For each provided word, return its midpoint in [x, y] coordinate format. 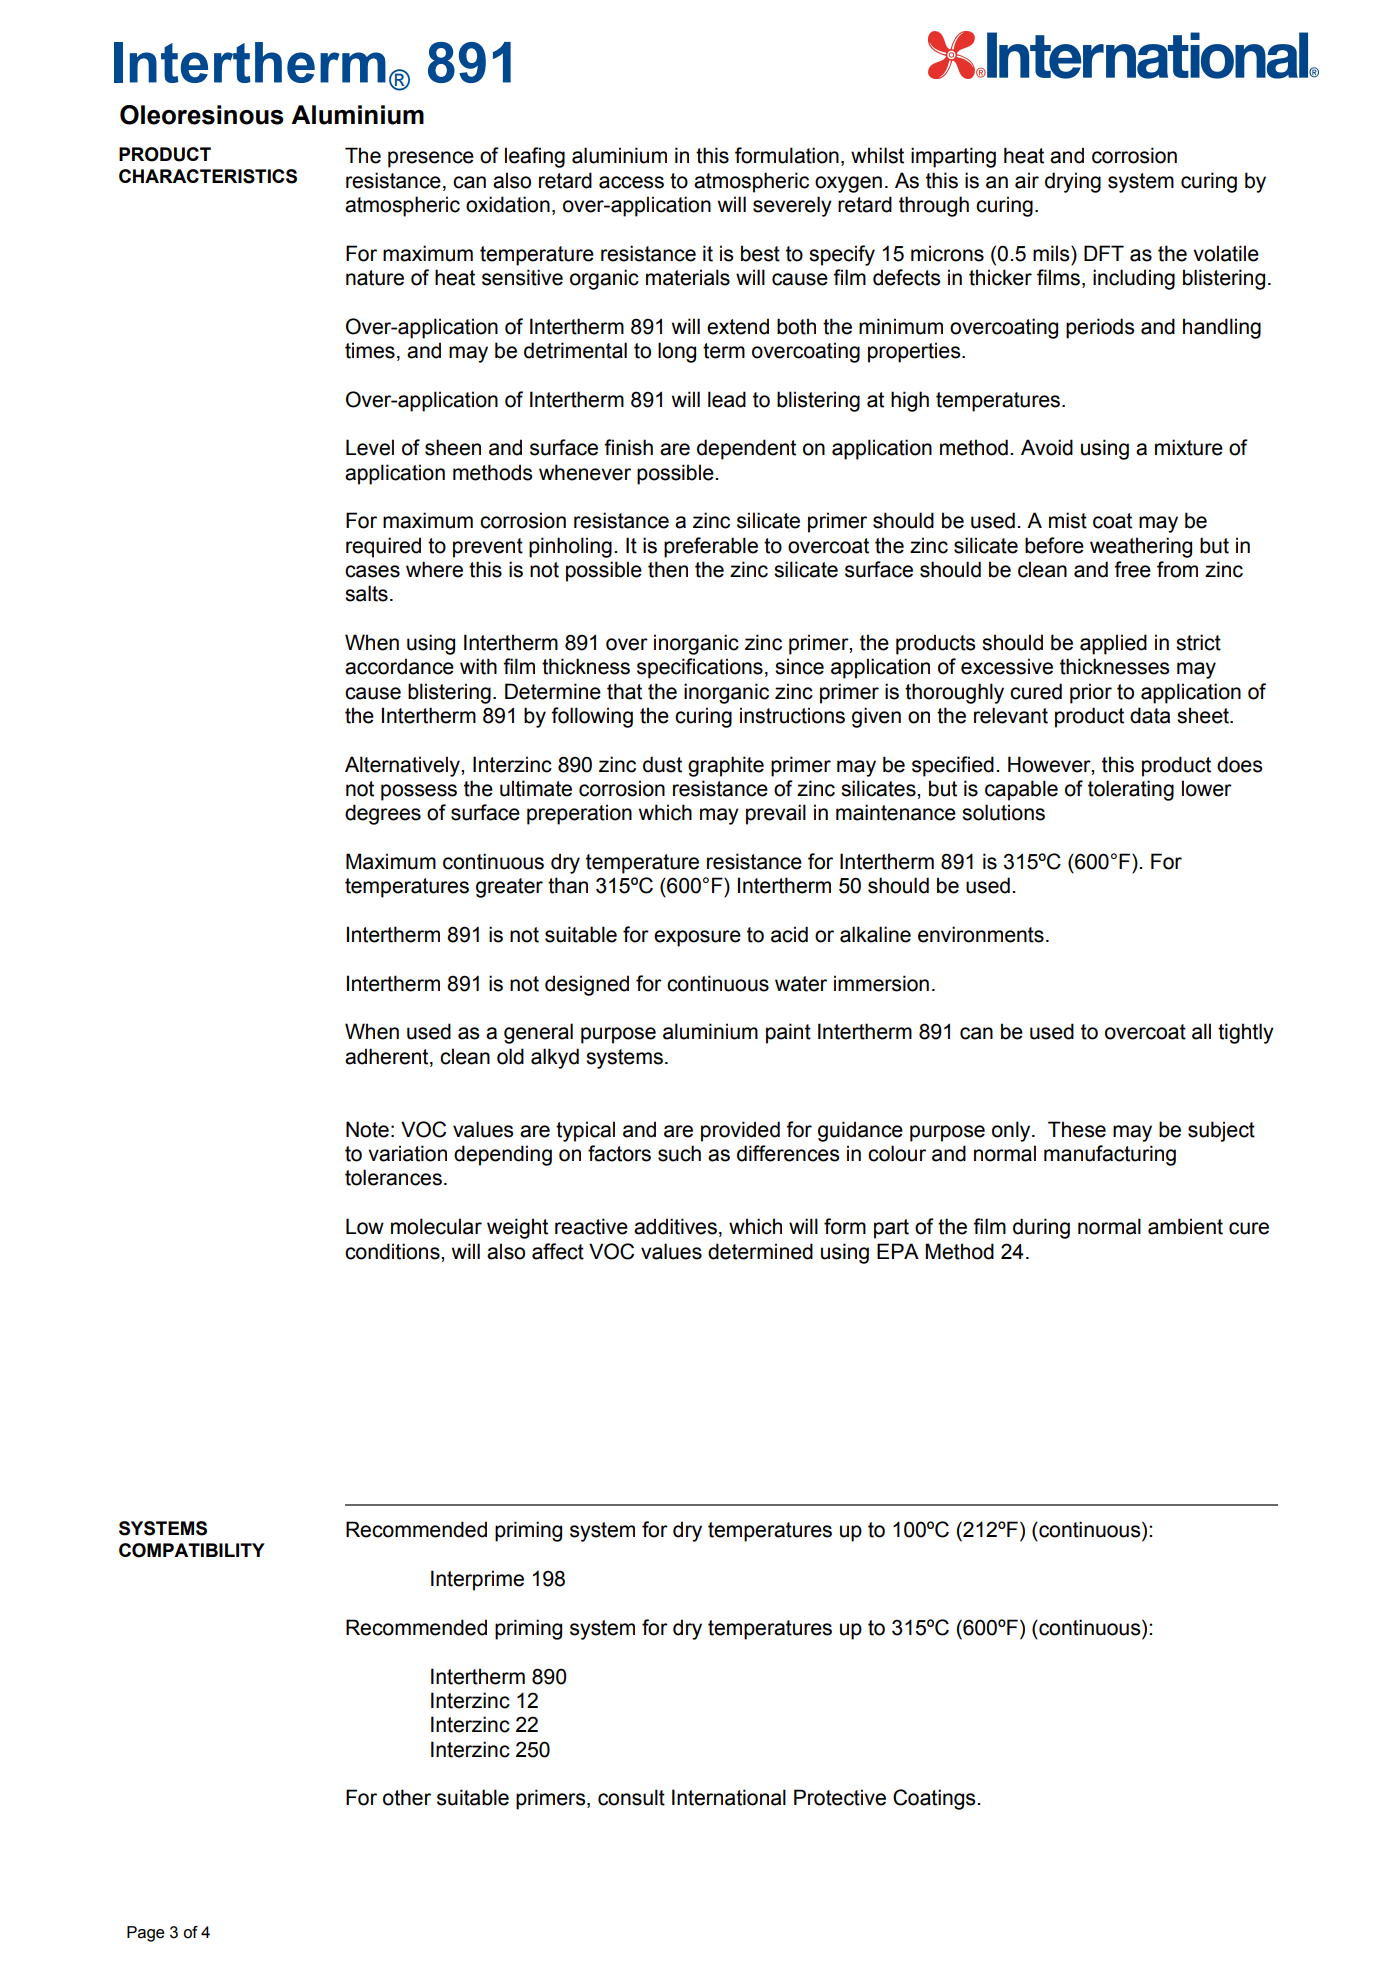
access [631, 182]
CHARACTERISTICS [208, 176]
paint [788, 1033]
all [1201, 1031]
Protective [840, 1797]
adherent [388, 1057]
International [729, 1797]
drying [1073, 182]
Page [146, 1934]
